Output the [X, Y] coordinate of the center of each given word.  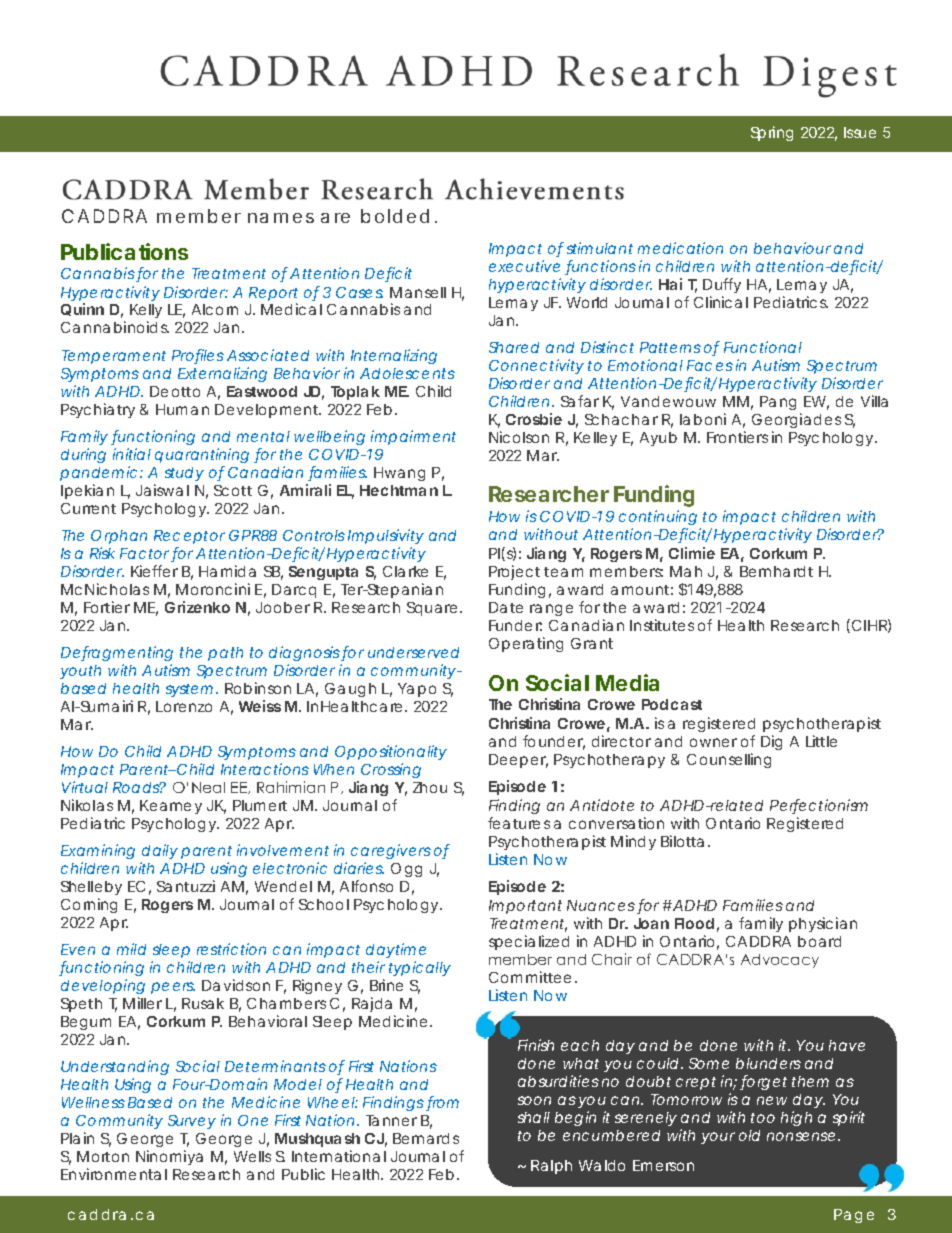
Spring [772, 133]
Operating [526, 644]
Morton [103, 1156]
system [191, 690]
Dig [771, 742]
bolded [395, 216]
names [281, 218]
